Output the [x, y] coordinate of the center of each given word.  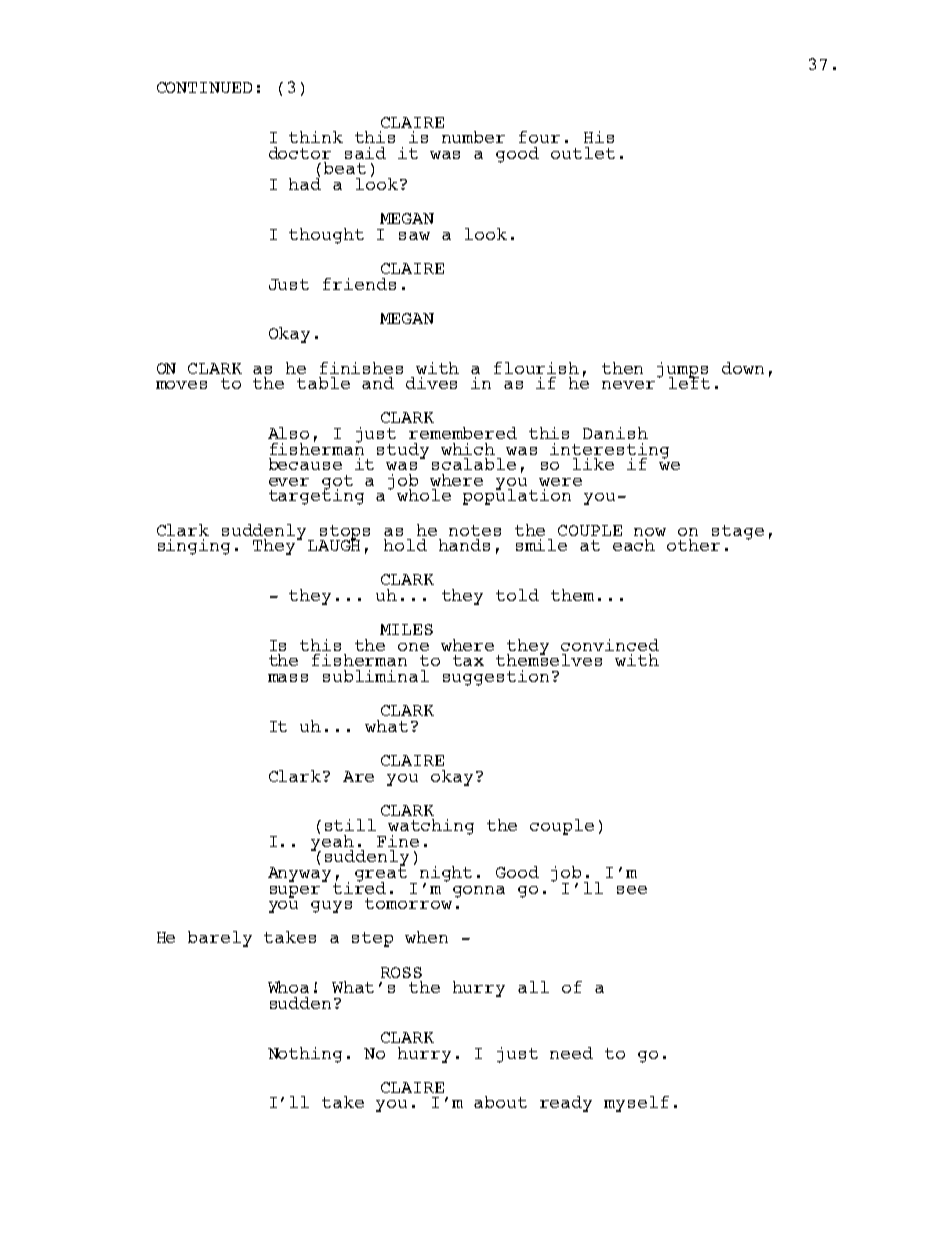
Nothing [305, 1055]
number [473, 137]
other [693, 545]
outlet [583, 153]
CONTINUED [204, 87]
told [517, 595]
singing [194, 547]
